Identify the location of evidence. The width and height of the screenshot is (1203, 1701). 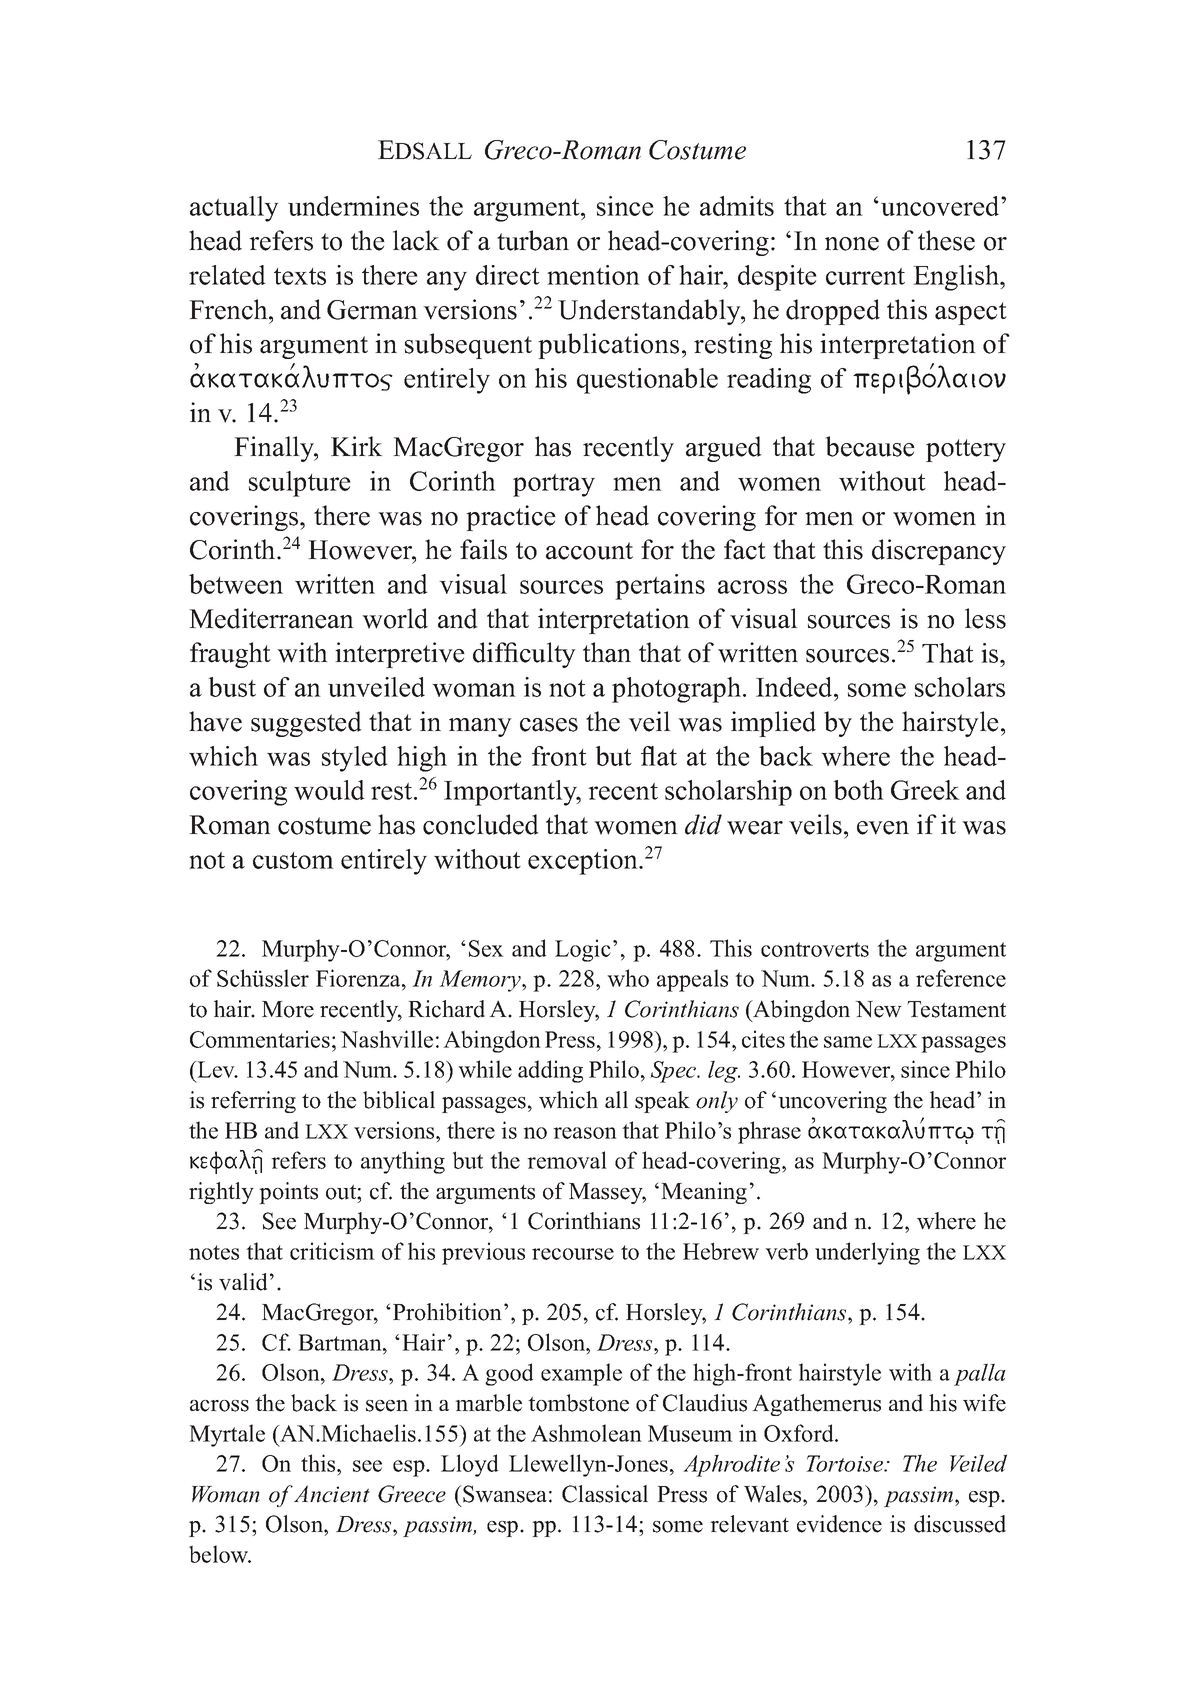
(839, 1524).
